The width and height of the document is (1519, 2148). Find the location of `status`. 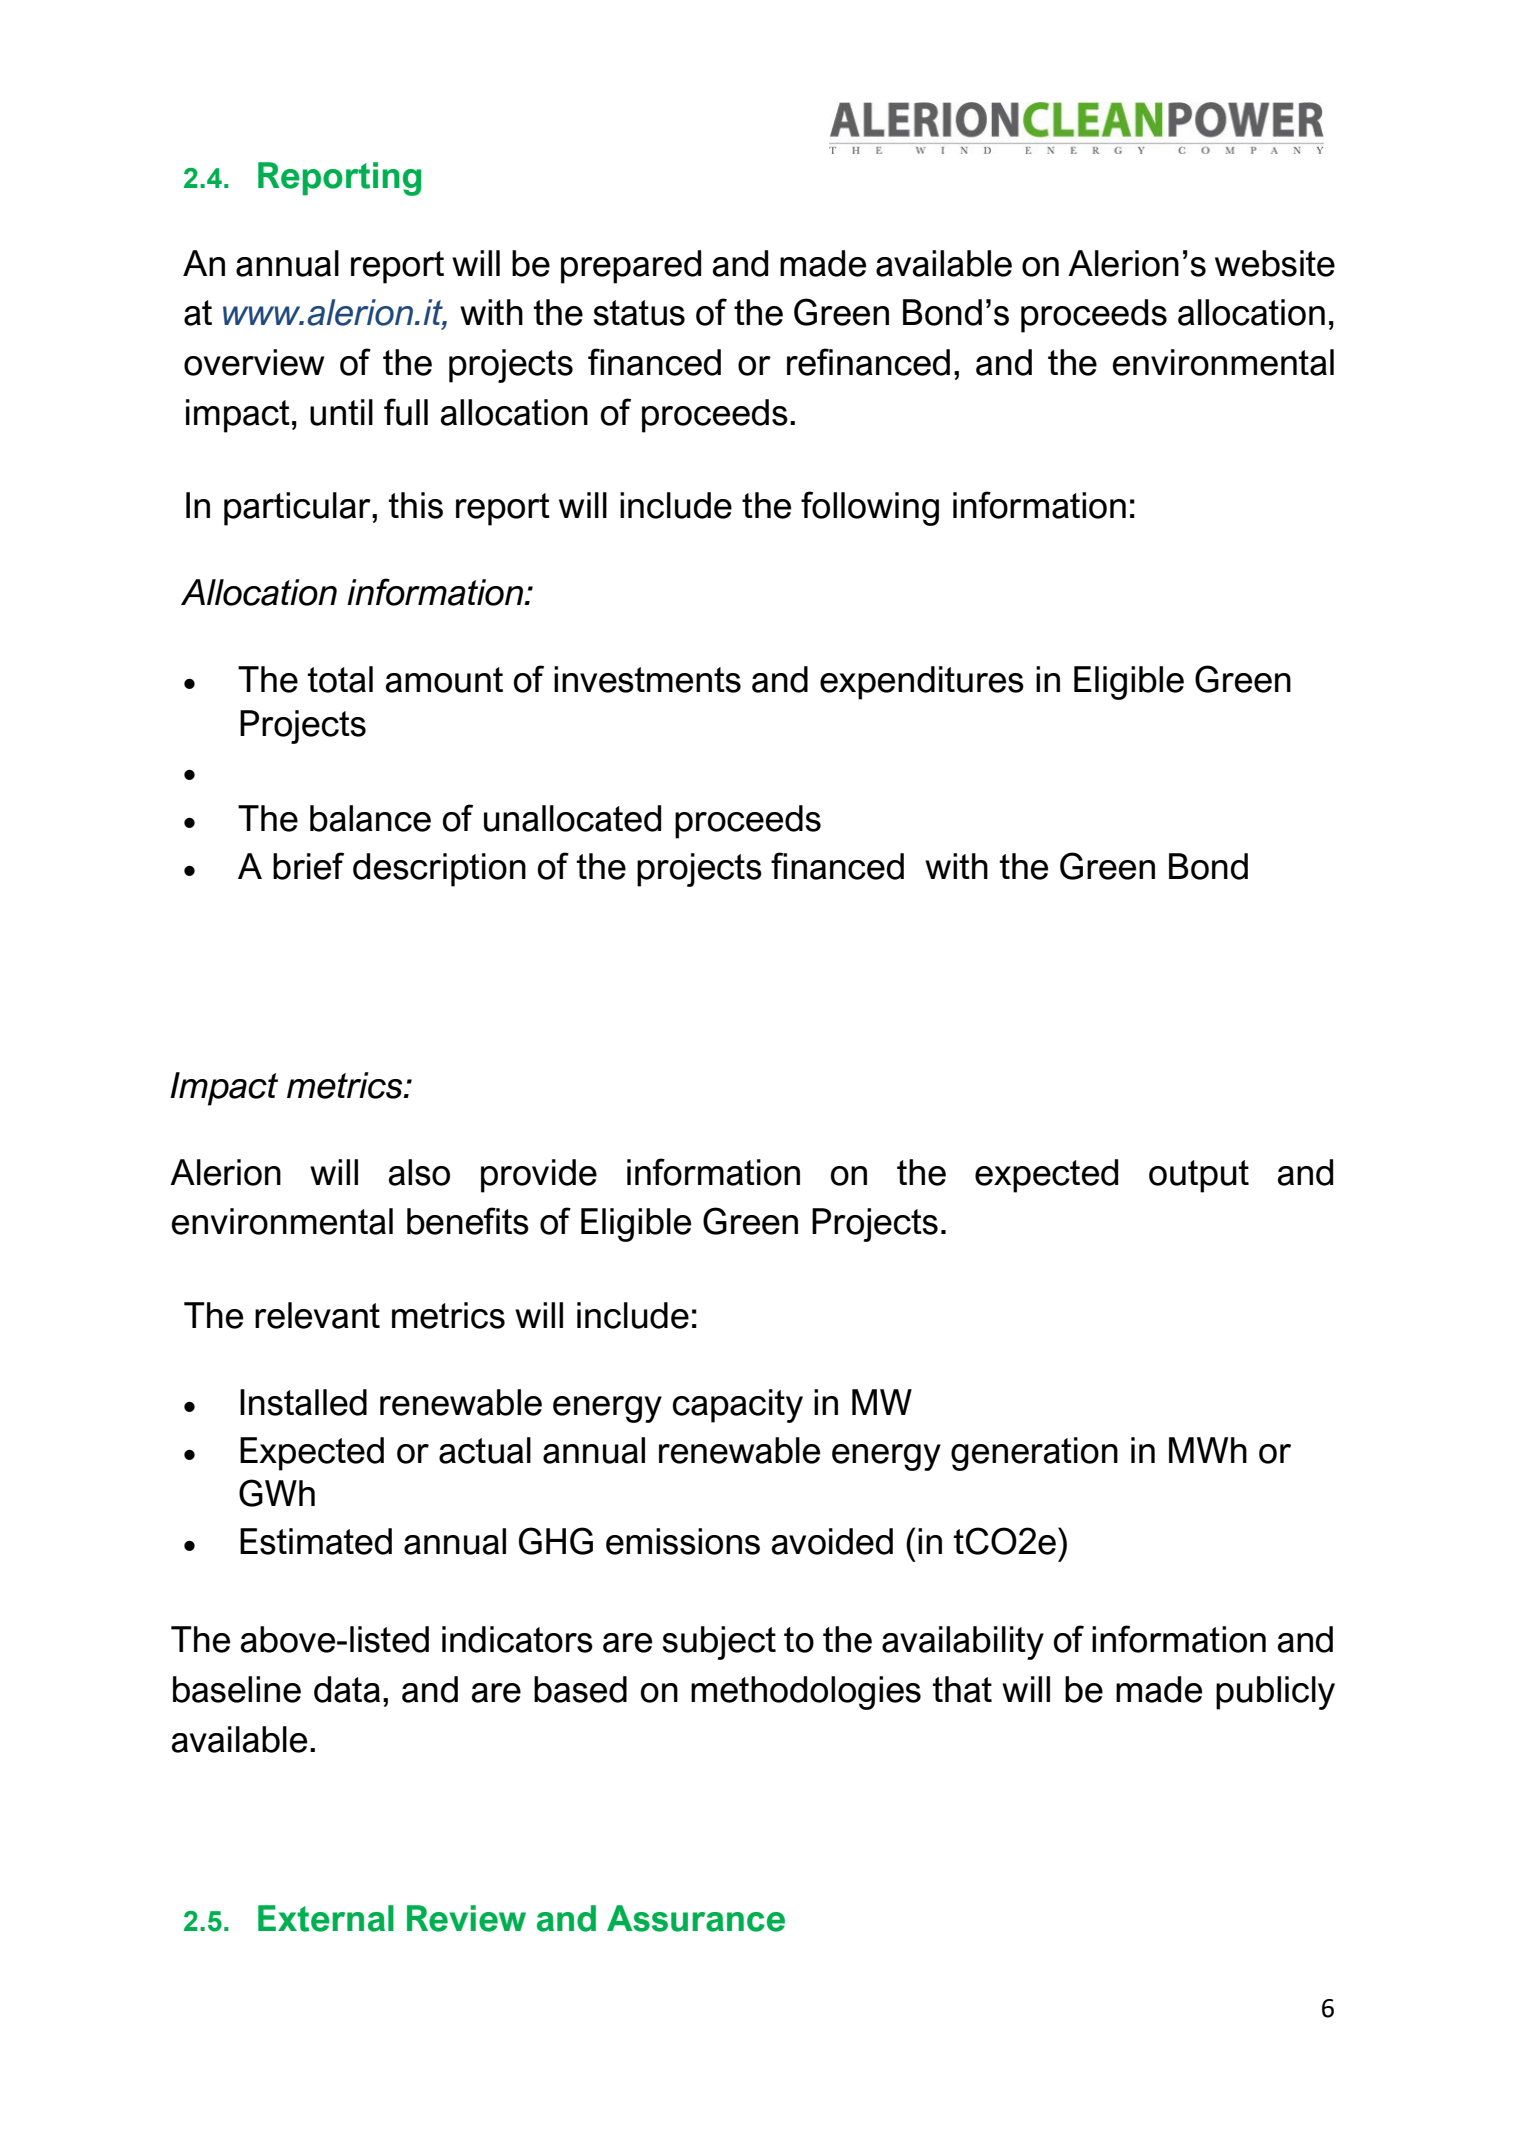

status is located at coordinates (639, 313).
